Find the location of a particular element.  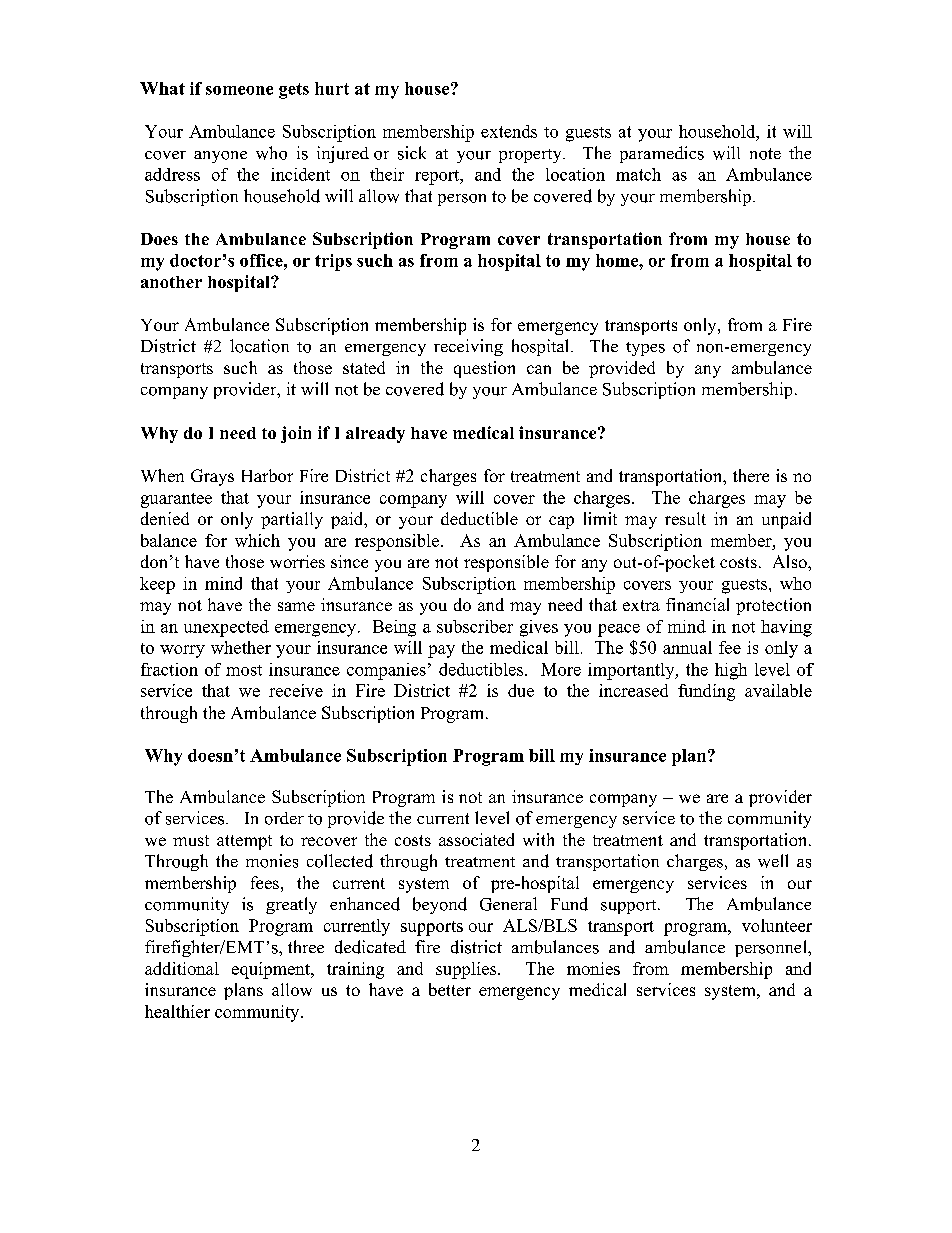

types is located at coordinates (645, 349).
